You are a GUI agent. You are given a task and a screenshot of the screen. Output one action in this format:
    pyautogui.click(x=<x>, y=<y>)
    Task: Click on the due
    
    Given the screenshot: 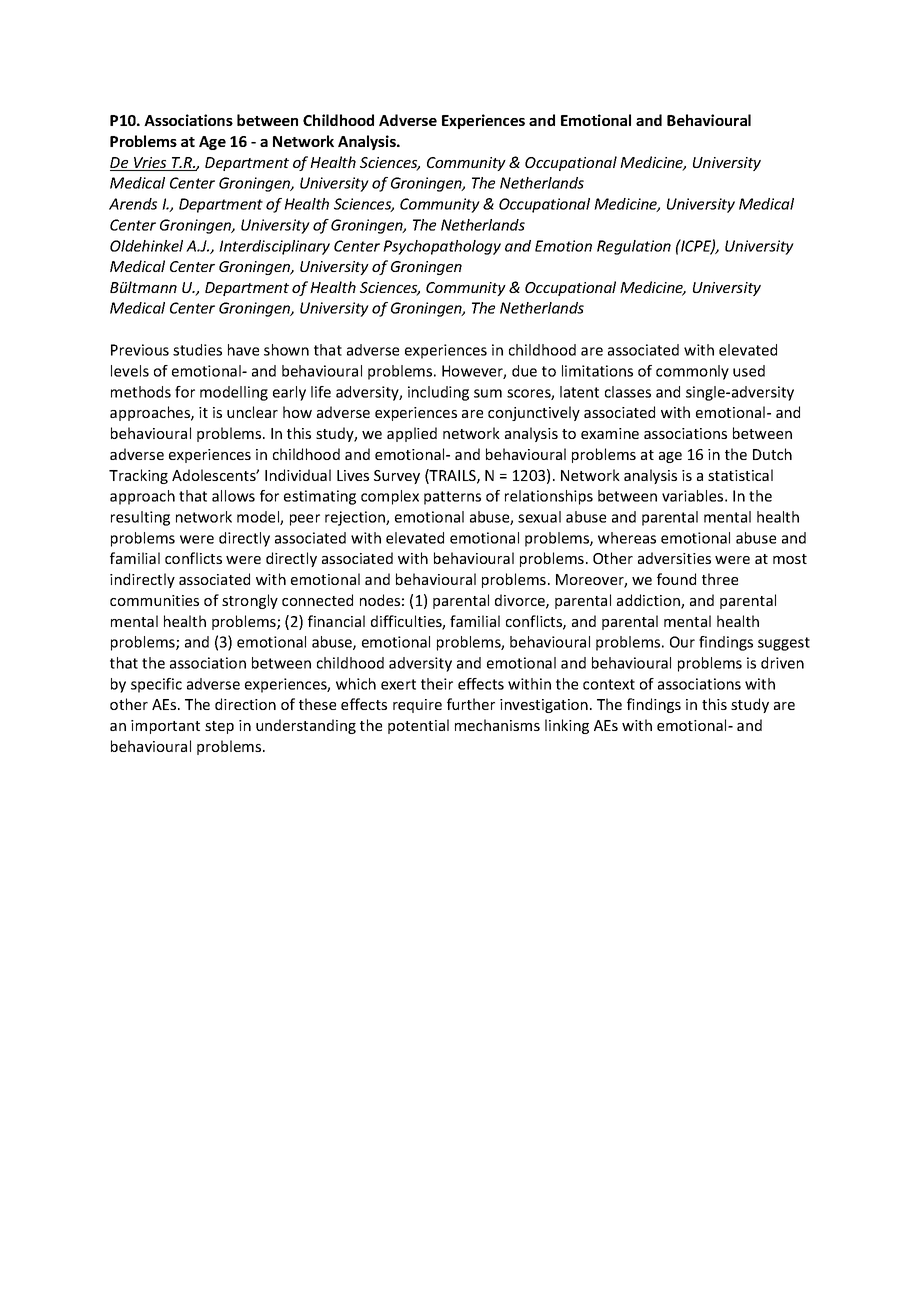 What is the action you would take?
    pyautogui.click(x=524, y=371)
